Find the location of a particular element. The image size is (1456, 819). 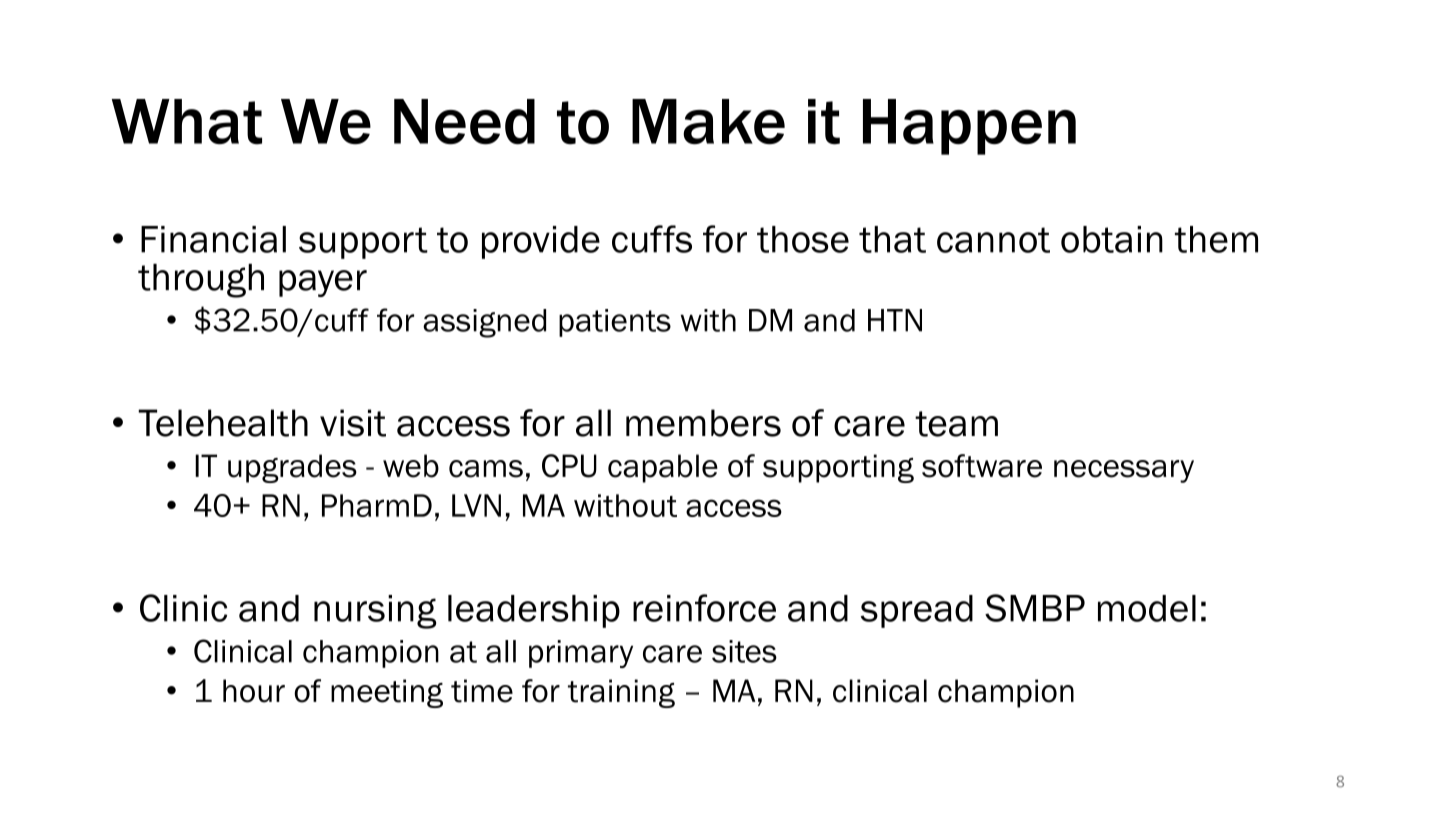

payer is located at coordinates (323, 283).
